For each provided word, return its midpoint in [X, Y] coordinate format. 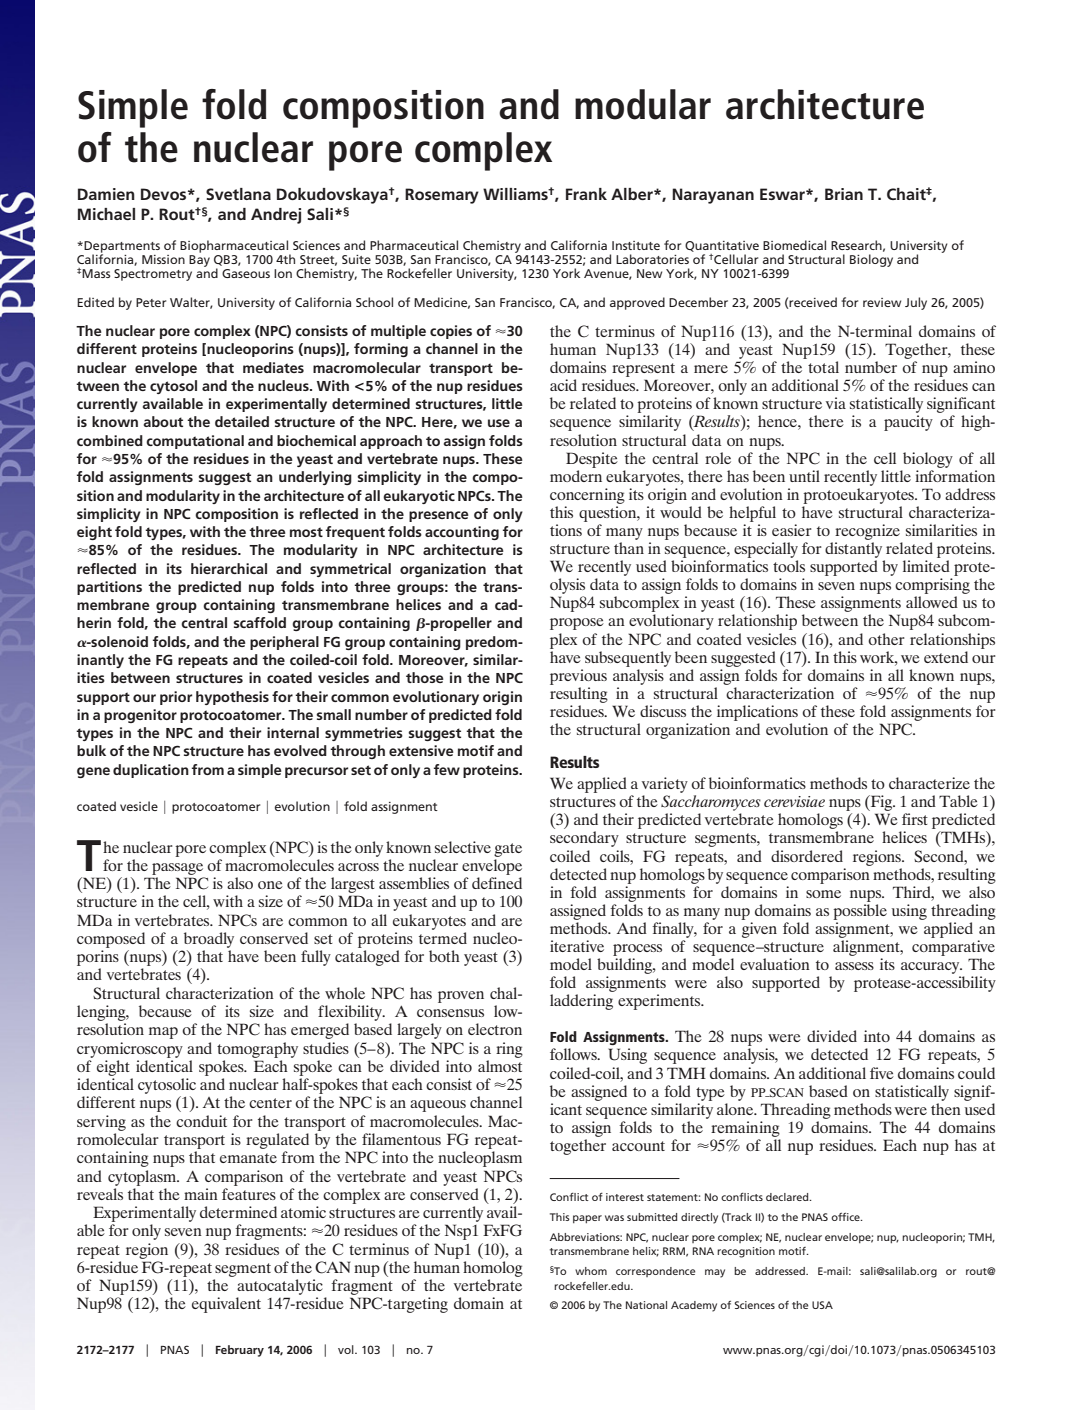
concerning [587, 496]
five [882, 1073]
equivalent [226, 1305]
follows [574, 1054]
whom [591, 1271]
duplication [151, 771]
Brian [844, 194]
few [447, 769]
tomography [257, 1050]
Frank [586, 194]
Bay [199, 261]
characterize [929, 783]
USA [822, 1305]
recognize [867, 532]
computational [195, 442]
